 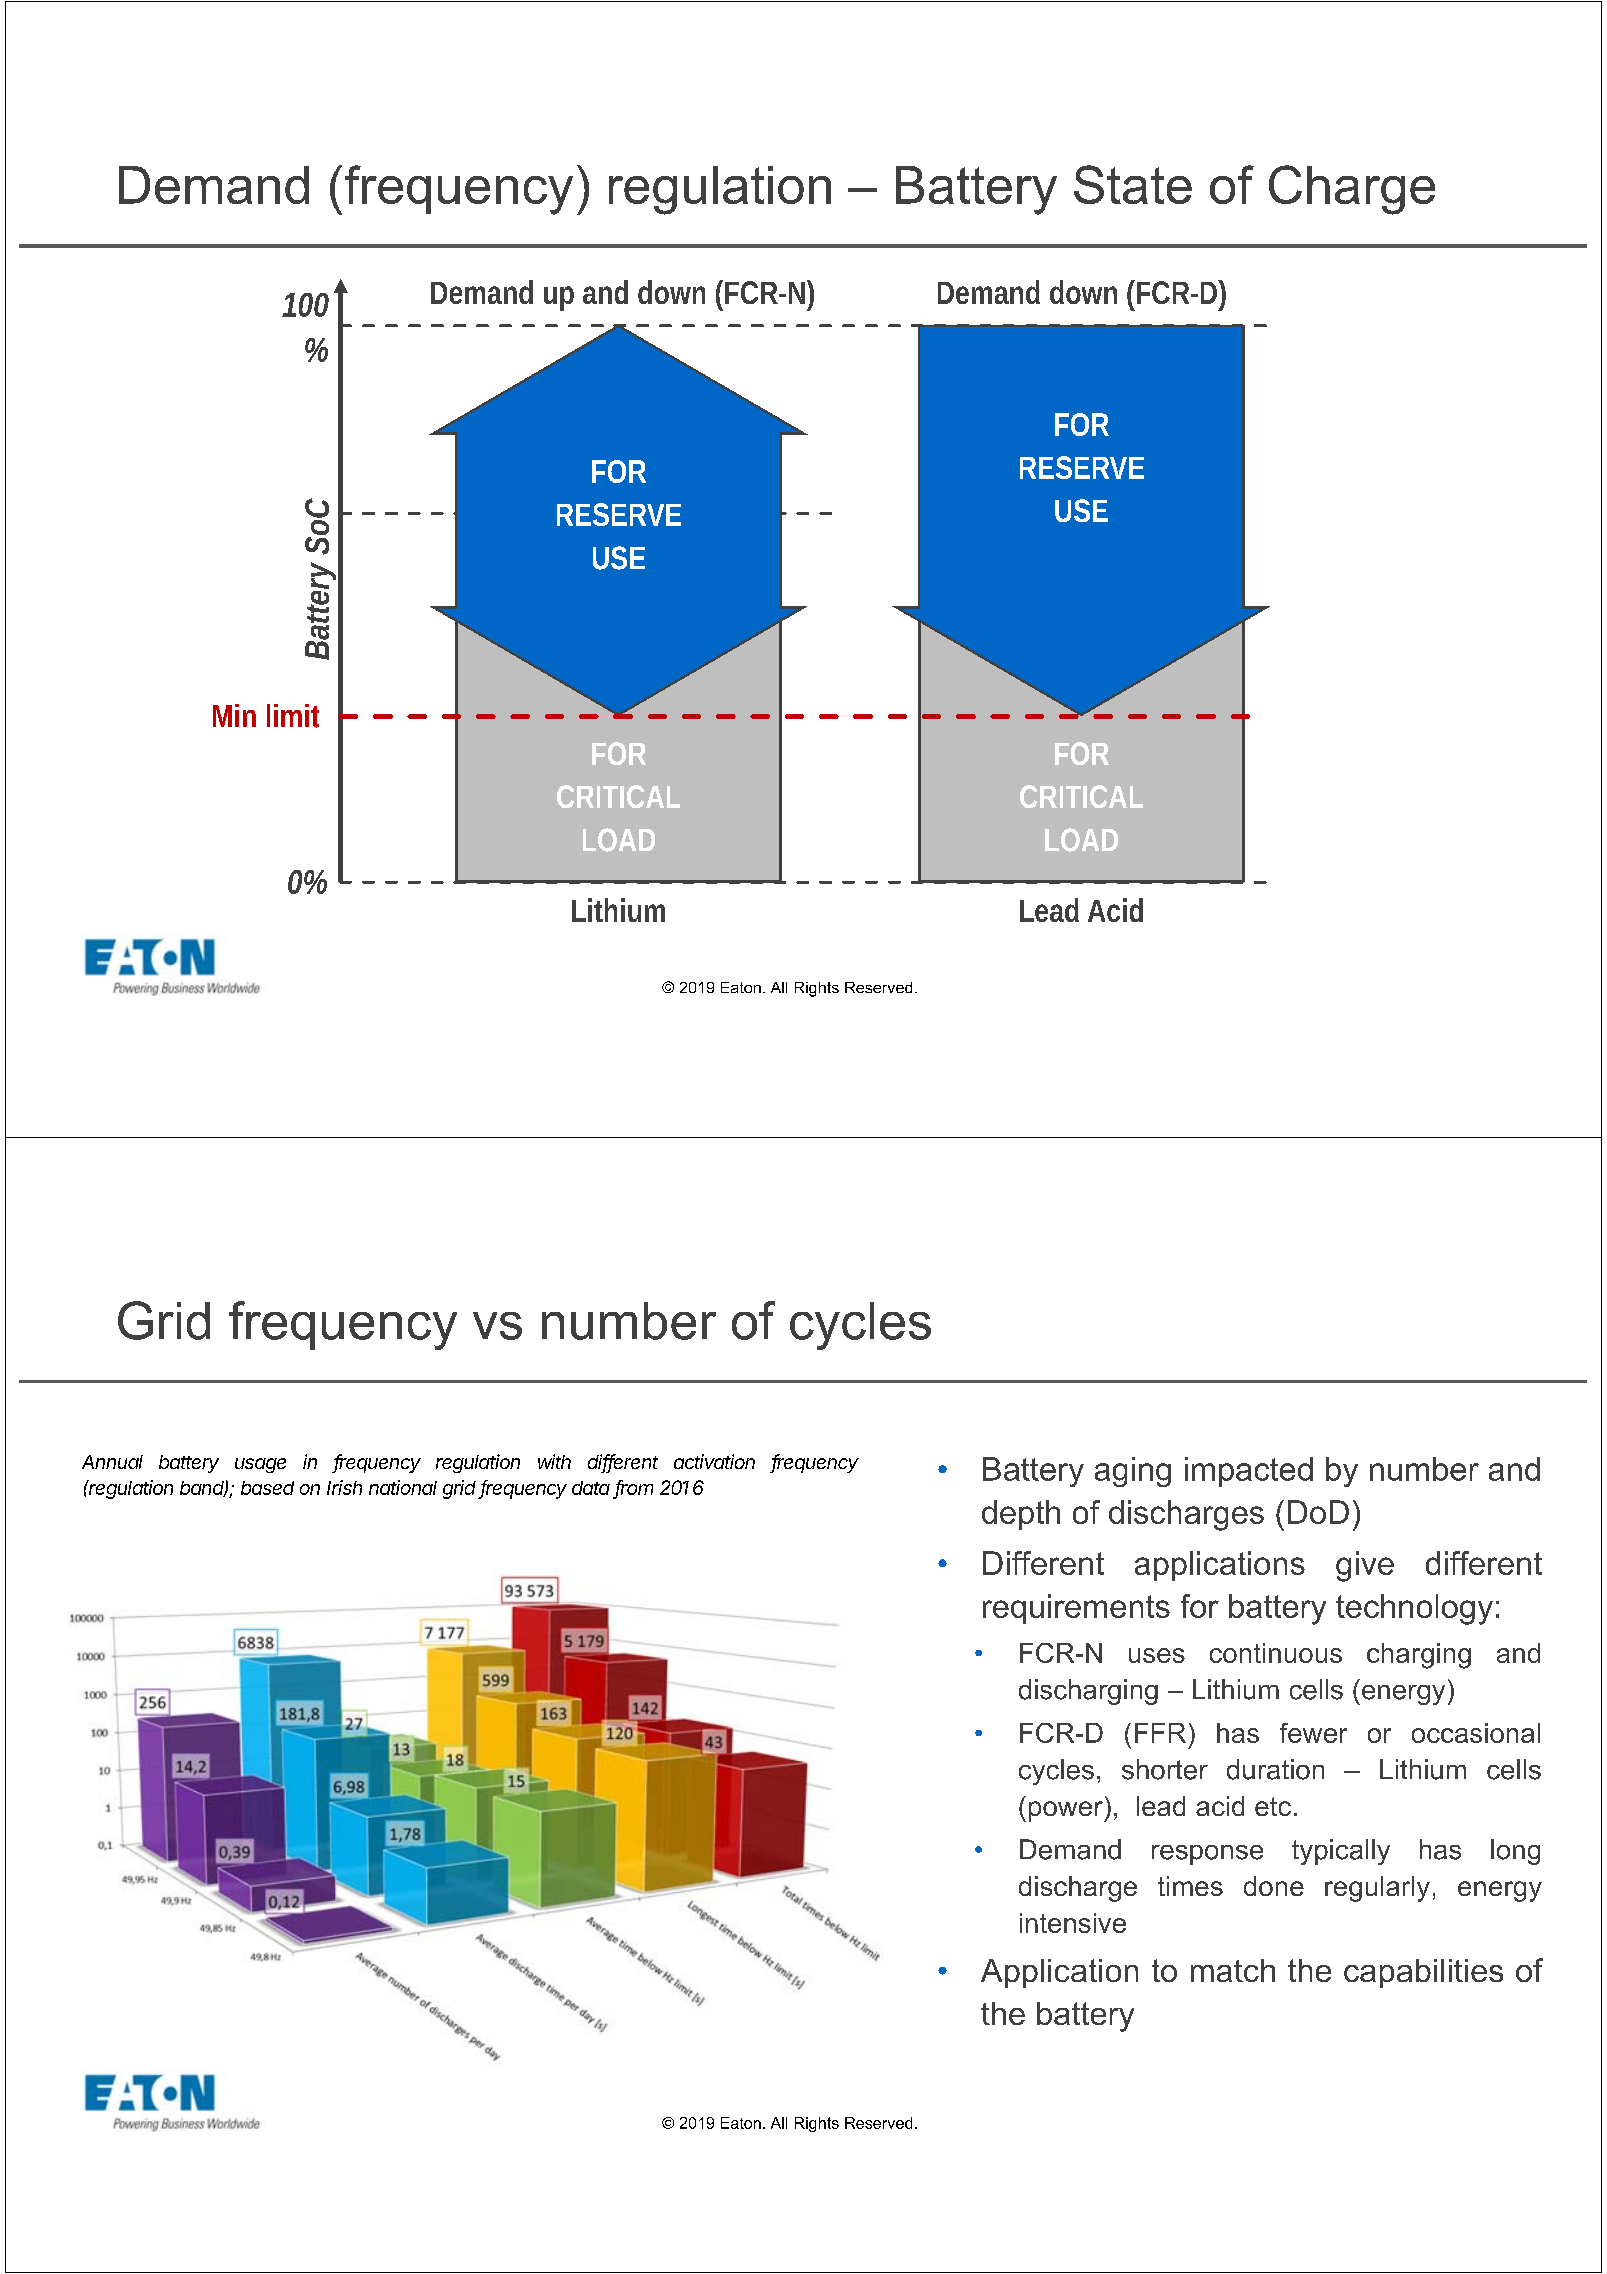 I want to click on State, so click(x=1133, y=184).
